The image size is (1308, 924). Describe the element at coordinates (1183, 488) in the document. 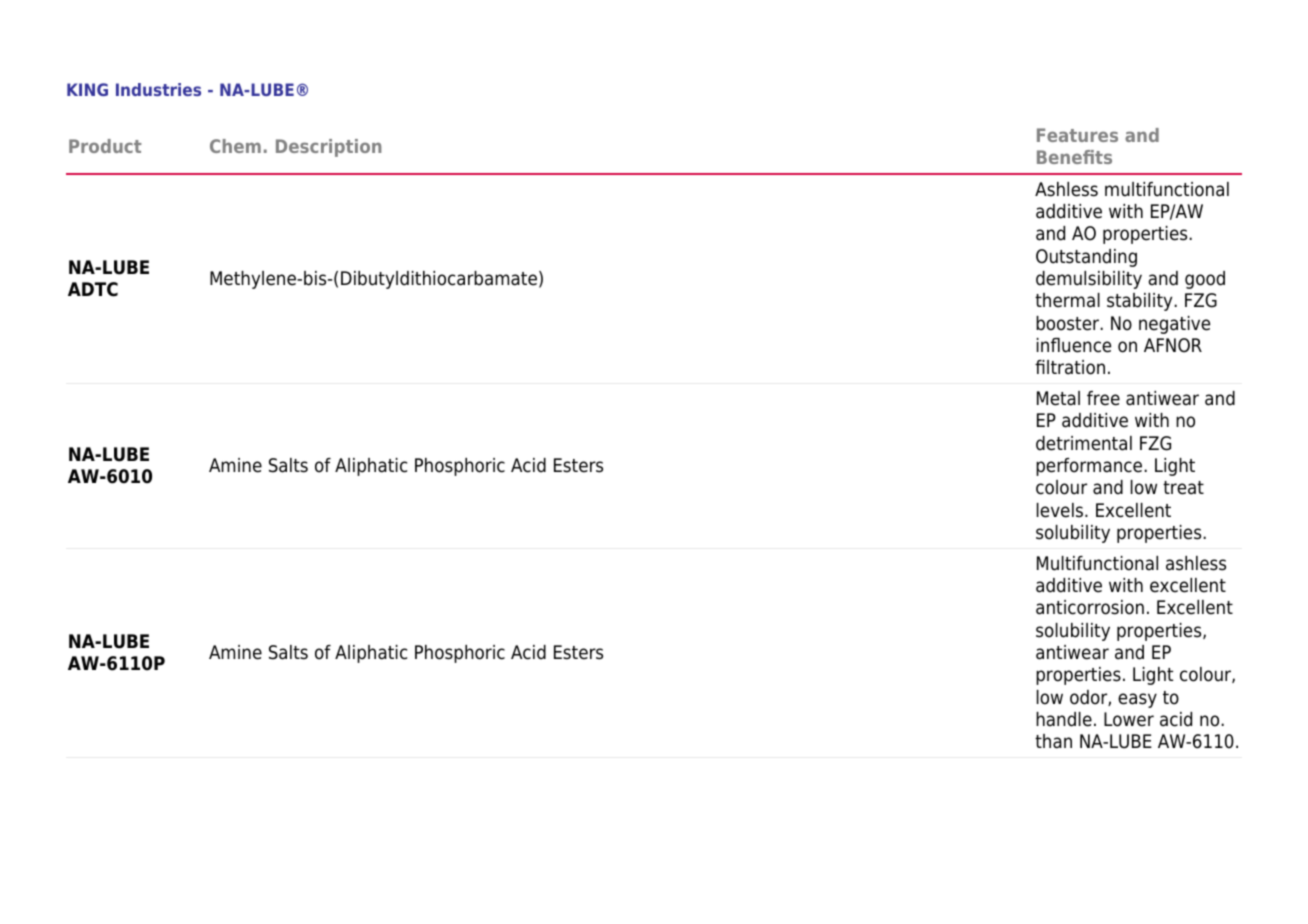

I see `treat` at that location.
